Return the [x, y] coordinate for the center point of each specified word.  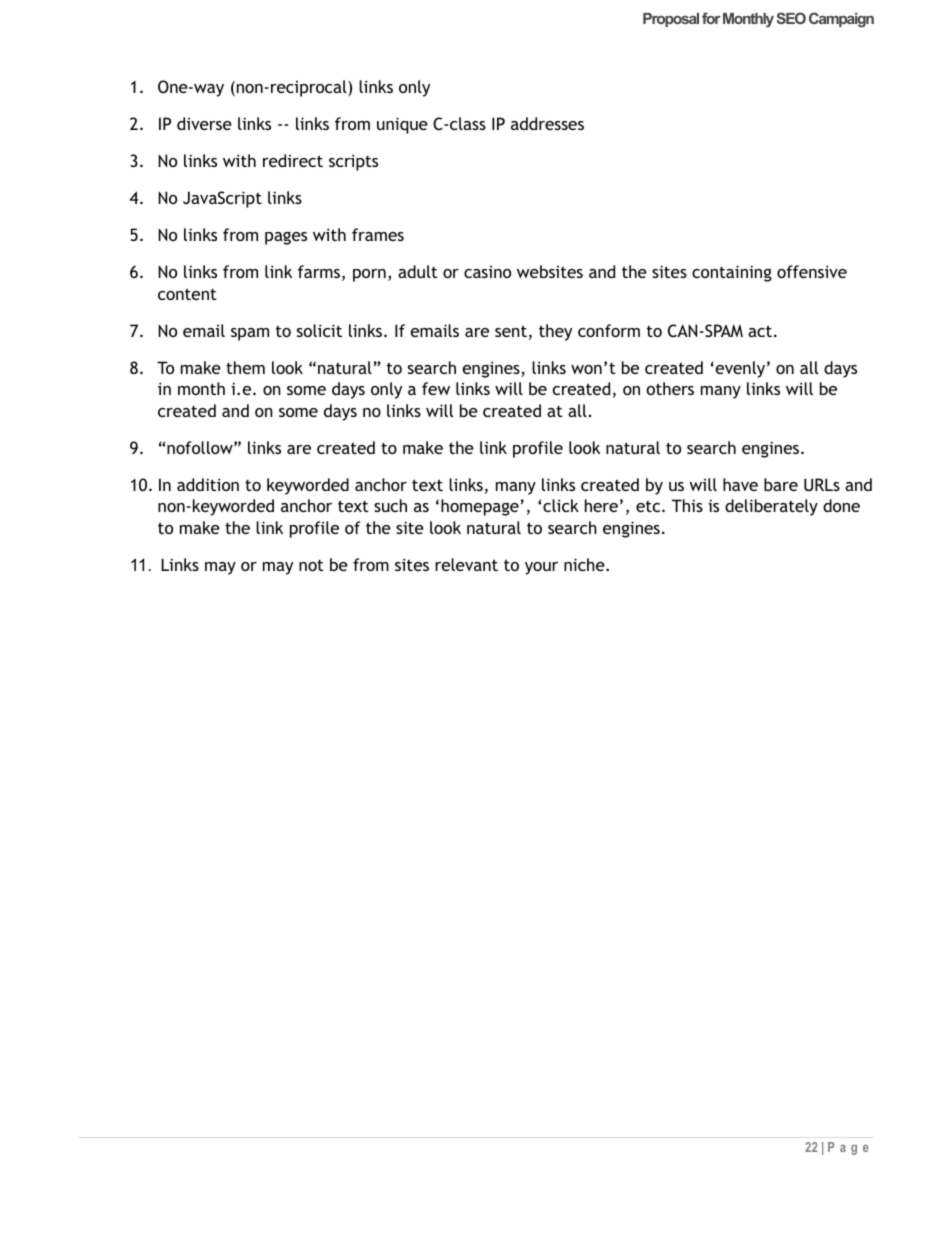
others [670, 388]
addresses [547, 123]
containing [732, 273]
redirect [293, 160]
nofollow [201, 447]
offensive [812, 271]
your [541, 568]
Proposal [671, 20]
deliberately [771, 507]
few [436, 388]
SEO [791, 18]
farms [320, 273]
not [311, 565]
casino [487, 272]
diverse [204, 123]
